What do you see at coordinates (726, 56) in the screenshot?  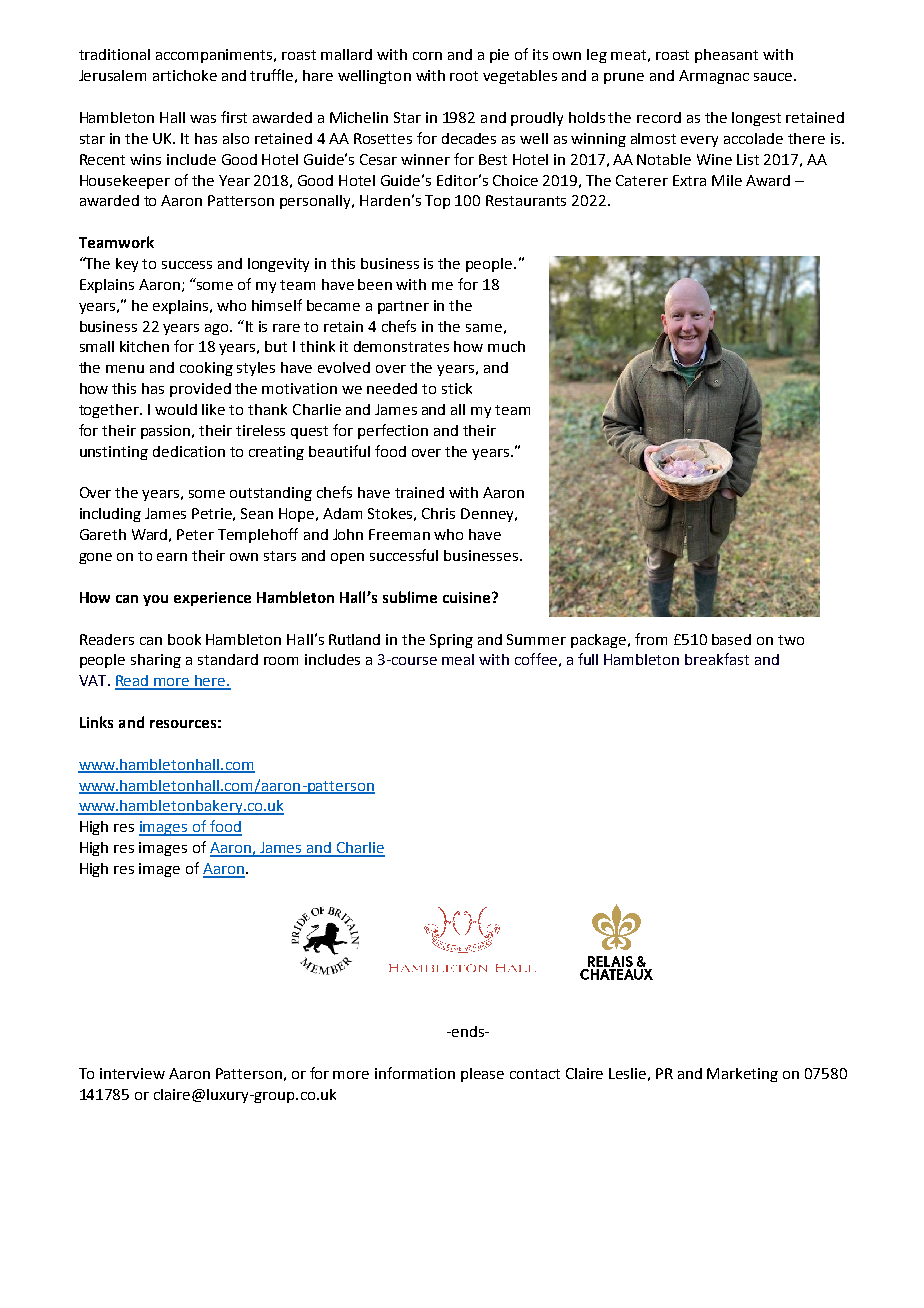 I see `pheasant` at bounding box center [726, 56].
